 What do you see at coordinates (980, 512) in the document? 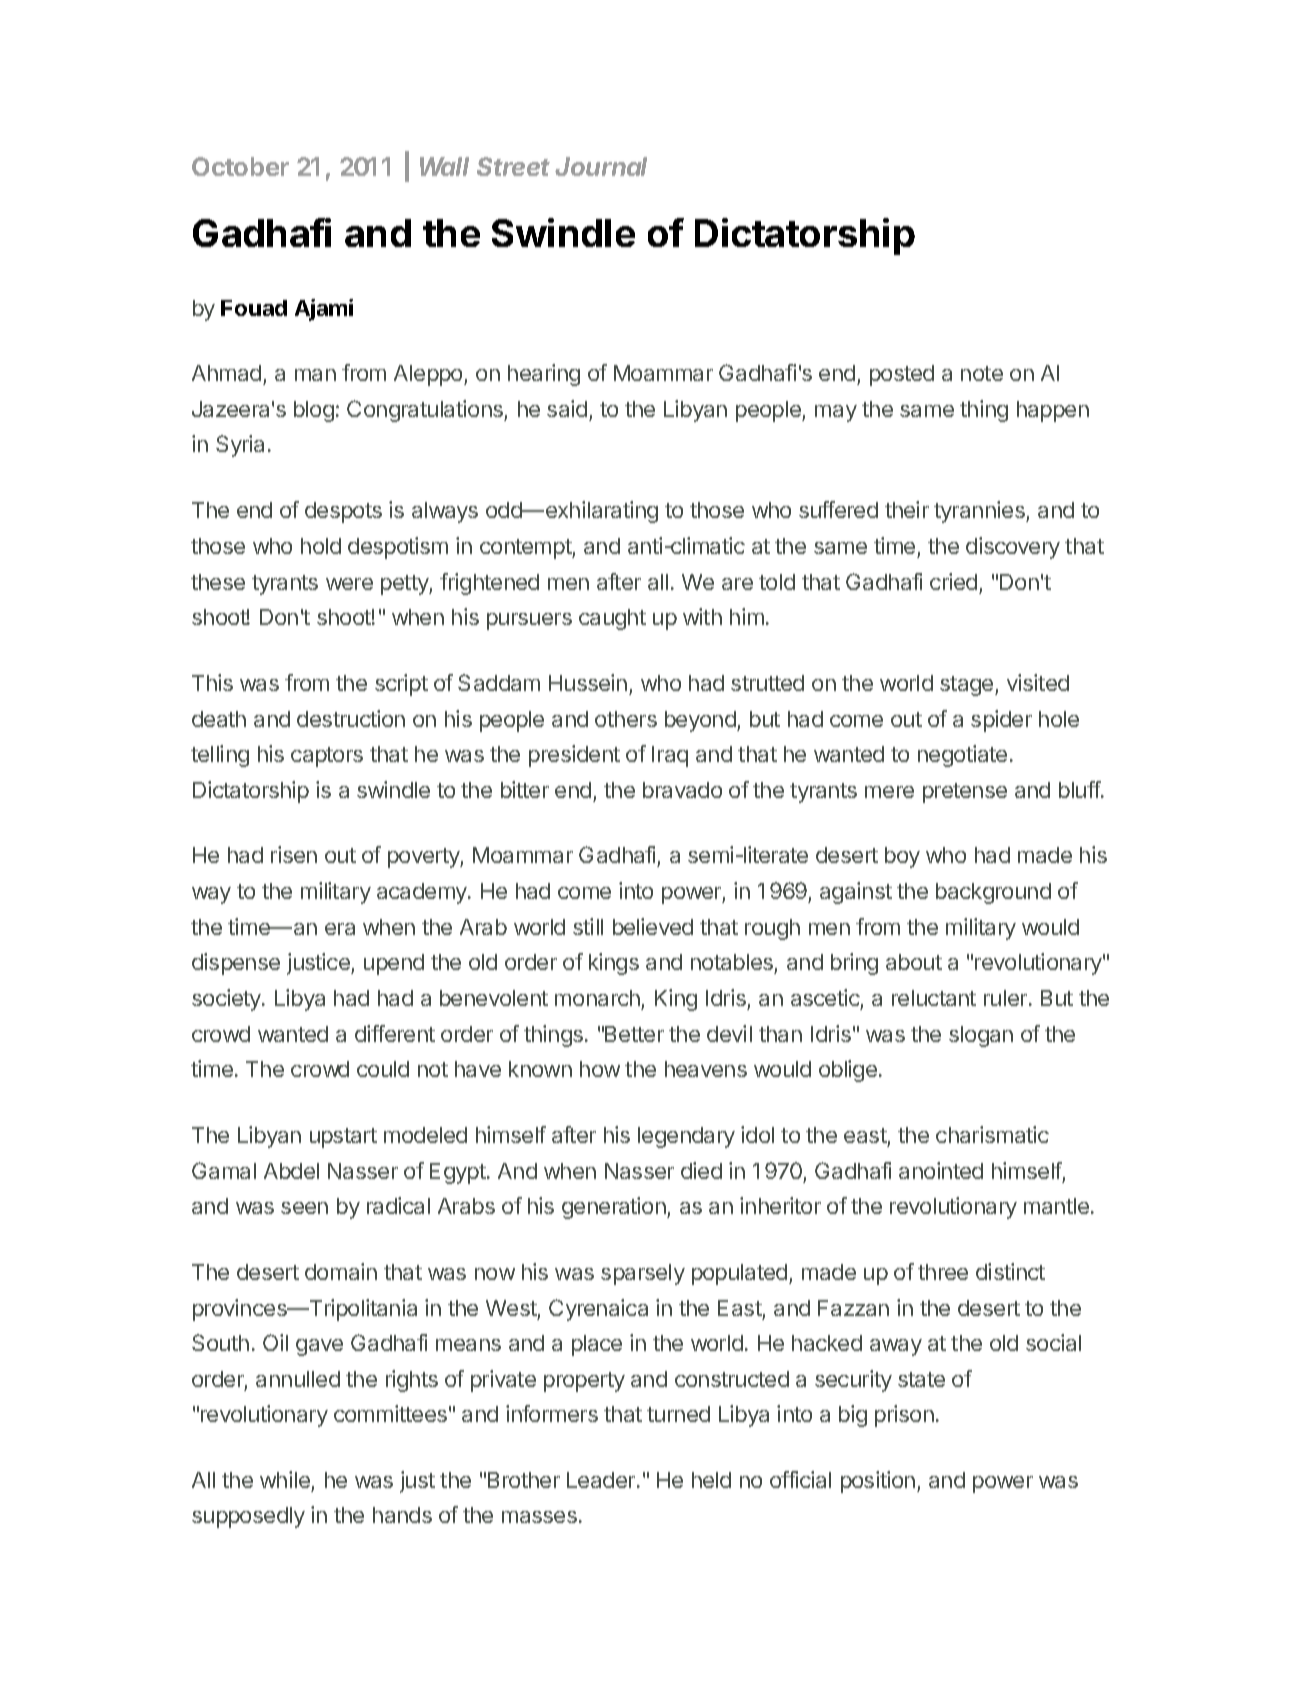
I see `tyrannies` at bounding box center [980, 512].
